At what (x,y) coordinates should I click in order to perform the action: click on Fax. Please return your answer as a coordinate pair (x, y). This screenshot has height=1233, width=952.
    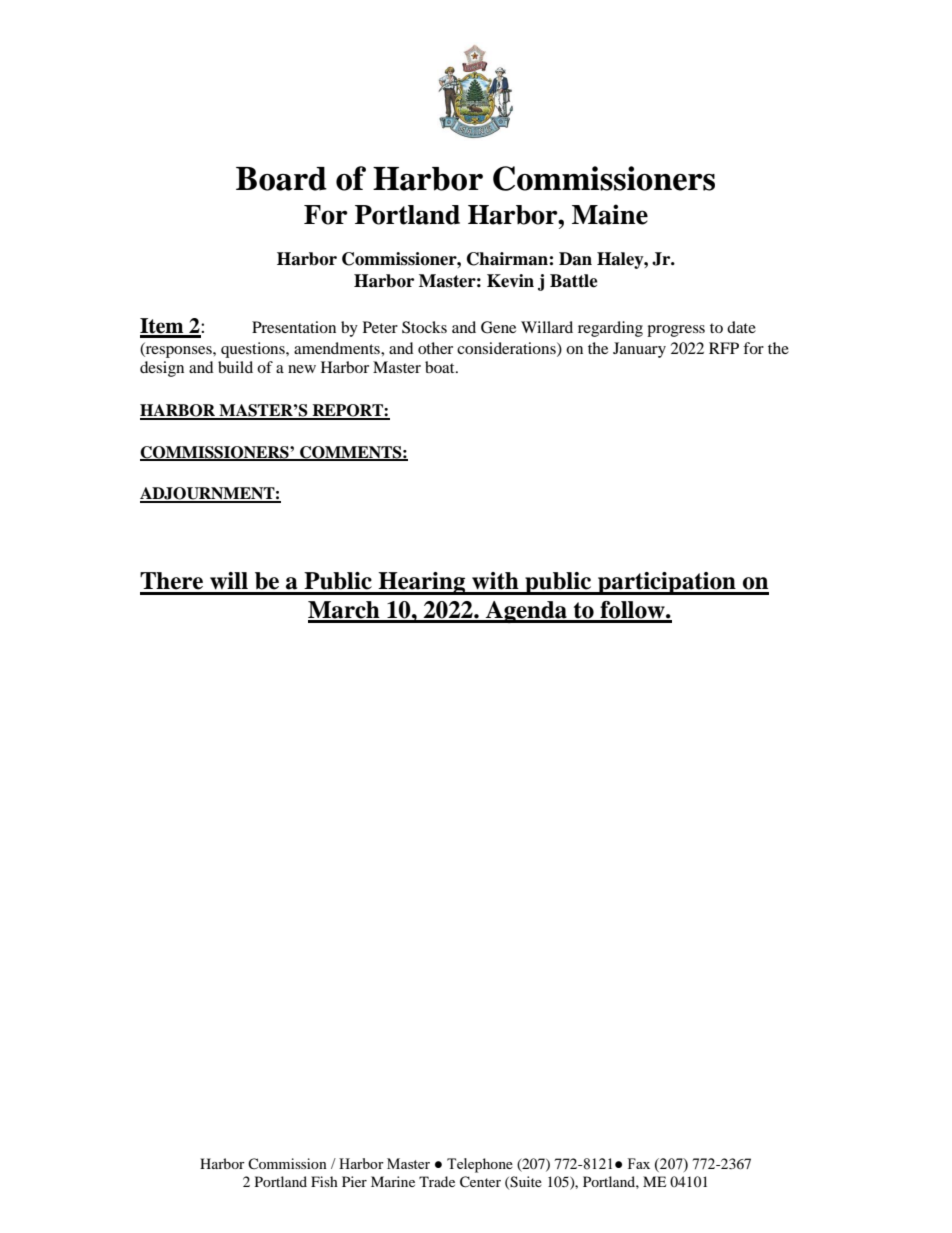
    Looking at the image, I should click on (639, 1163).
